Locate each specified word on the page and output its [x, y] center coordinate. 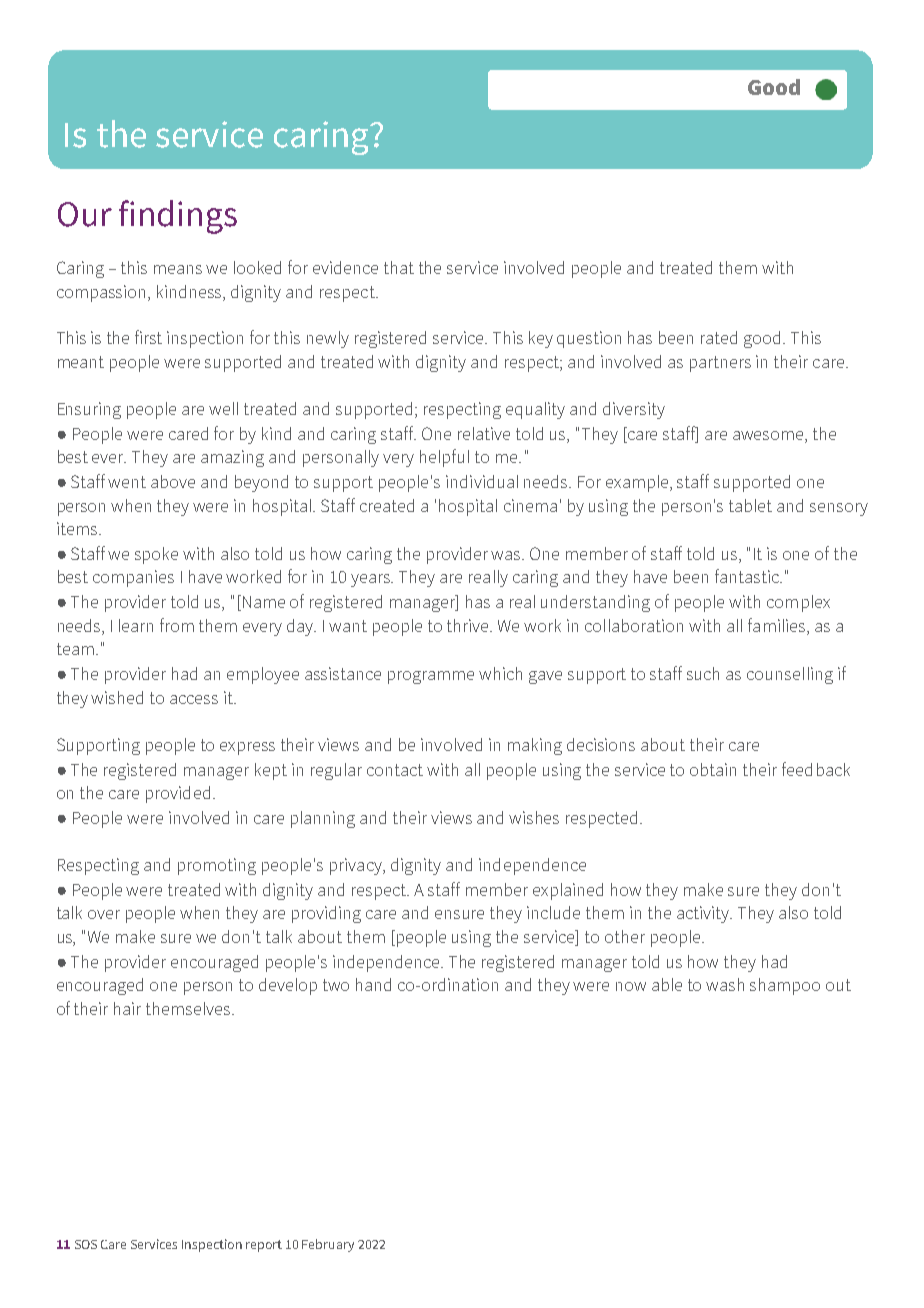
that [399, 267]
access [194, 699]
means [178, 269]
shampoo [785, 986]
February [328, 1245]
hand [373, 984]
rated [719, 337]
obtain [713, 769]
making [535, 746]
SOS [86, 1244]
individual [482, 481]
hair [127, 1008]
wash [725, 984]
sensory [839, 509]
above [173, 481]
